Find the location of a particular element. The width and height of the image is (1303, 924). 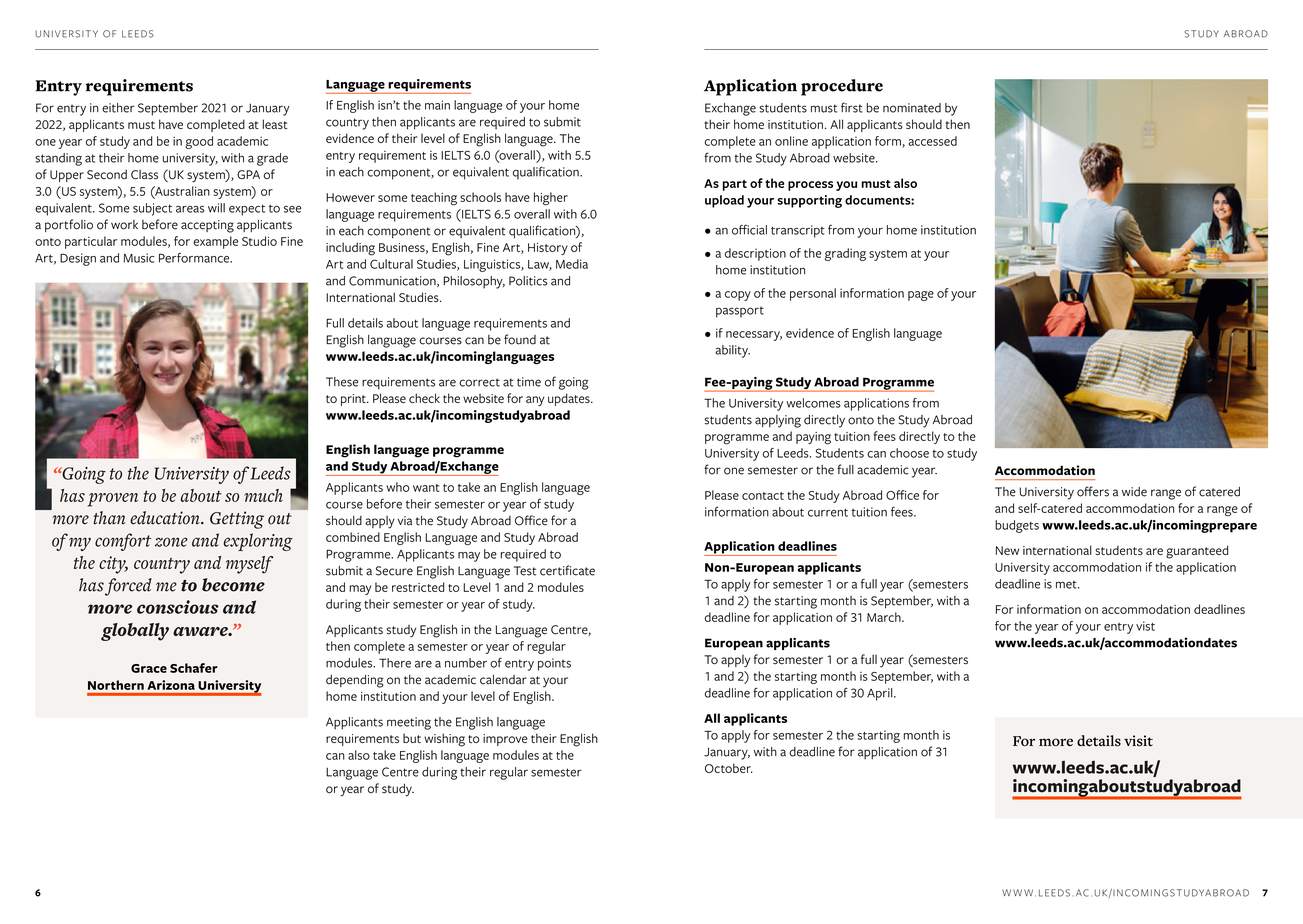

Music is located at coordinates (138, 258).
